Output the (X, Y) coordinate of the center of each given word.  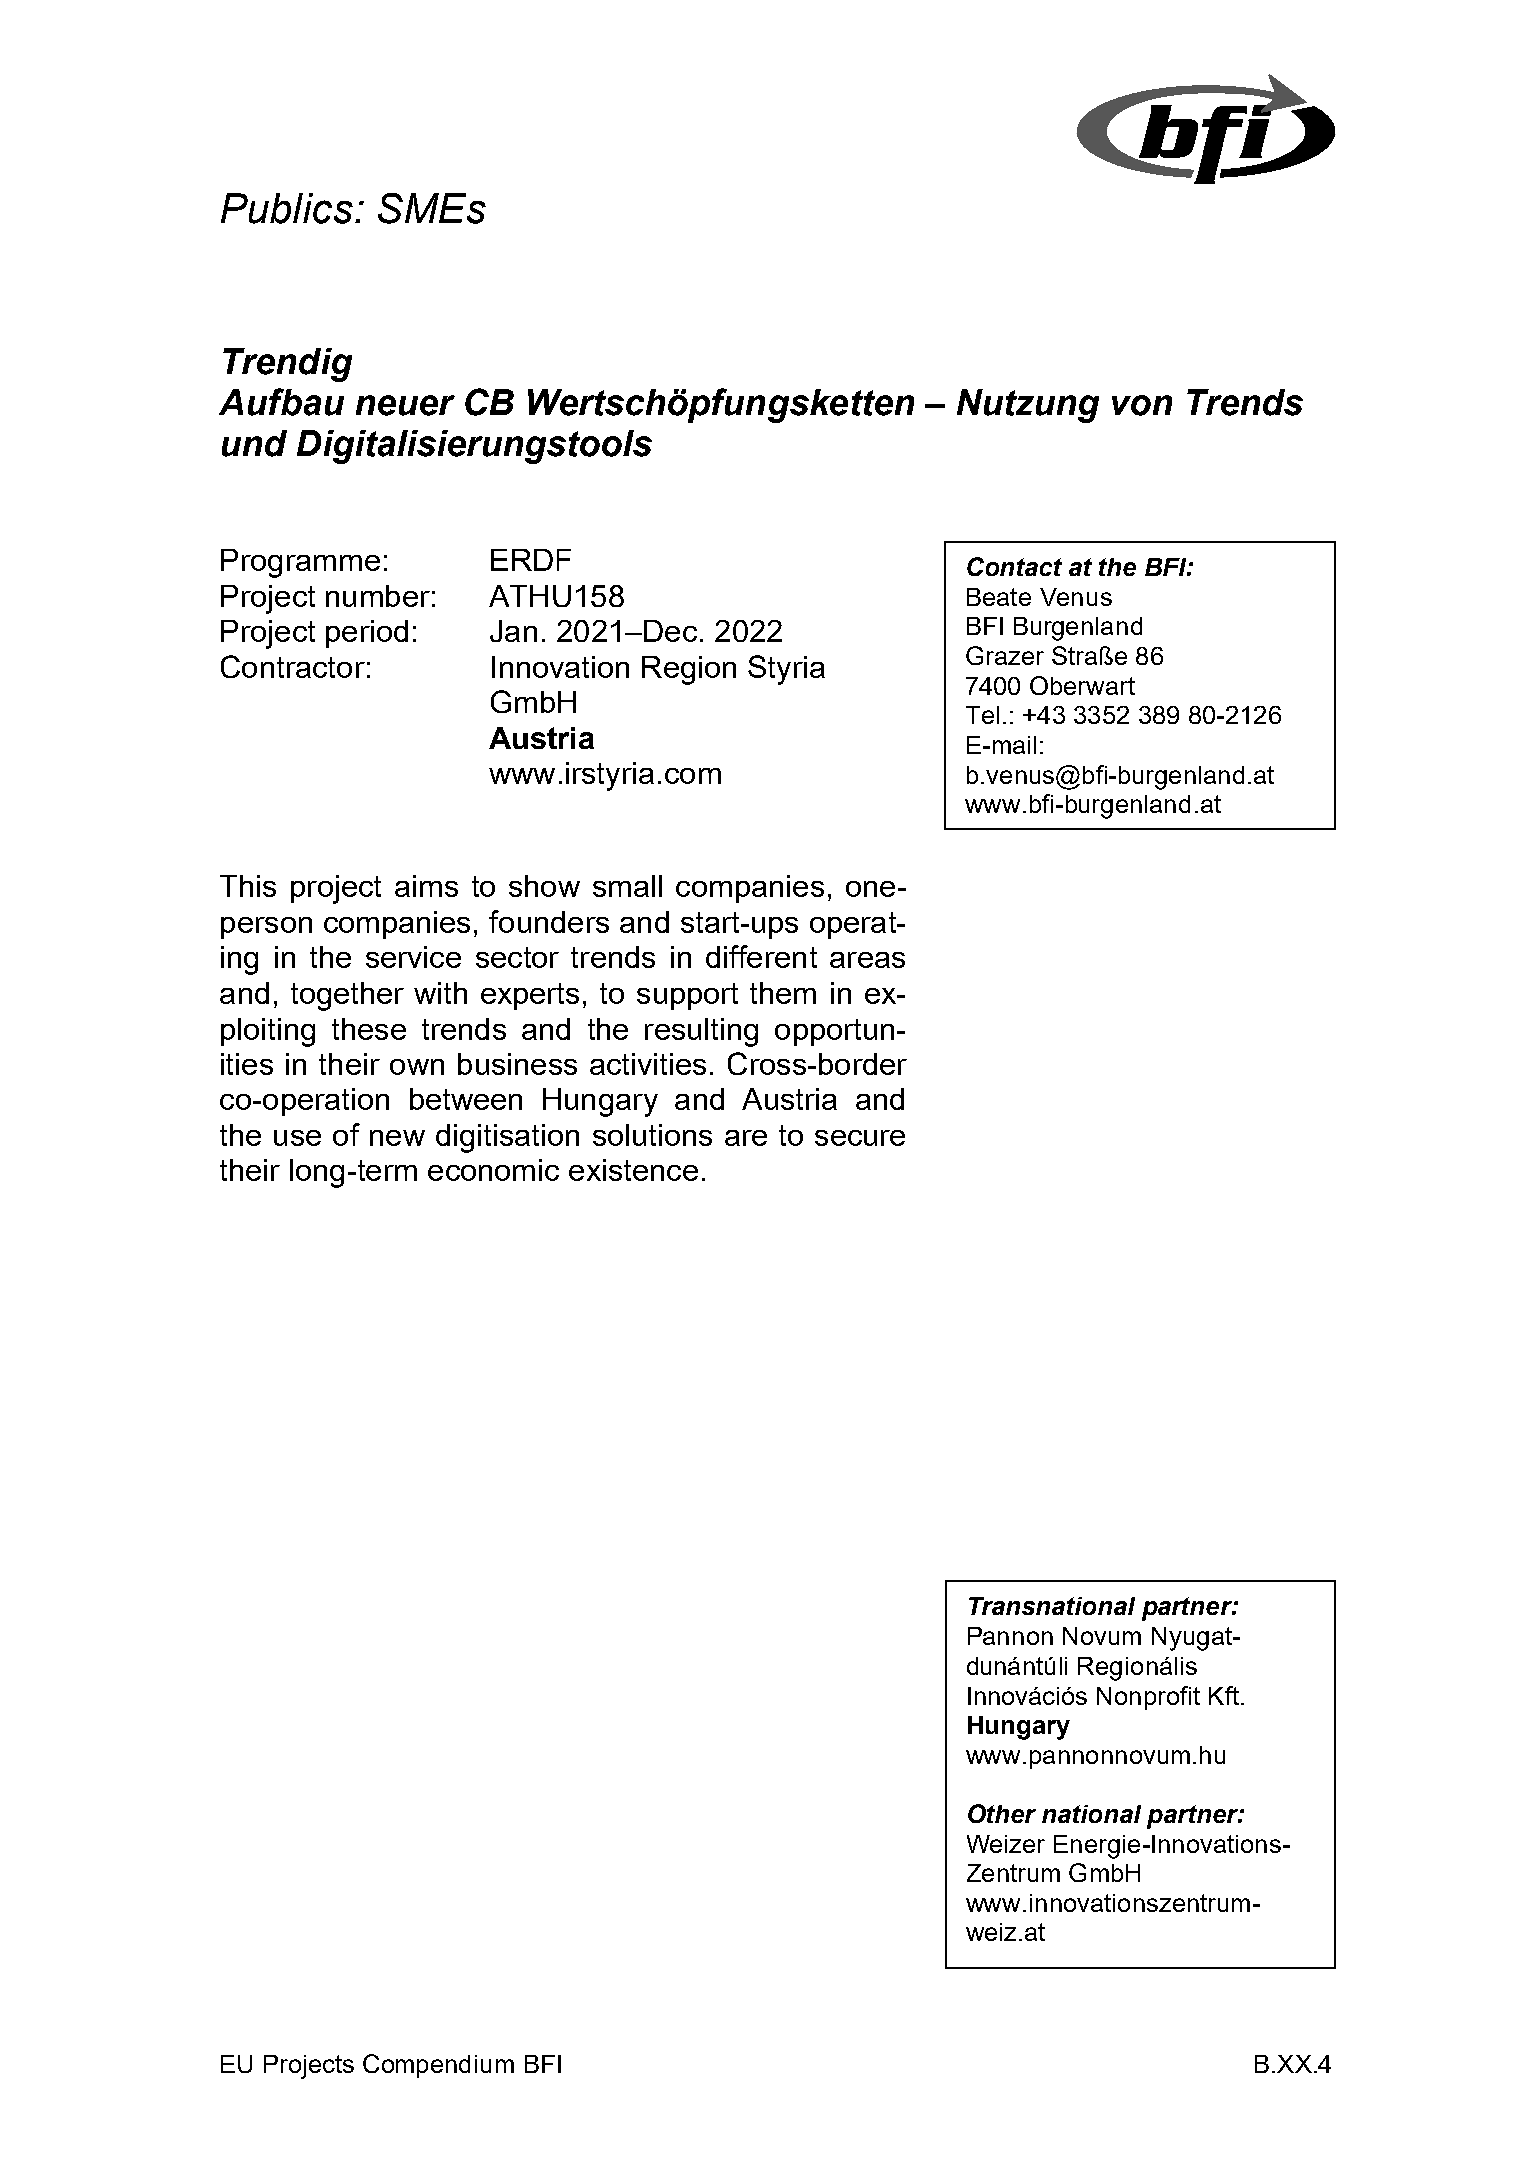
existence (633, 1170)
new (397, 1138)
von (1142, 405)
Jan (513, 631)
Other (1002, 1813)
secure (860, 1138)
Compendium (438, 2066)
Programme (300, 563)
